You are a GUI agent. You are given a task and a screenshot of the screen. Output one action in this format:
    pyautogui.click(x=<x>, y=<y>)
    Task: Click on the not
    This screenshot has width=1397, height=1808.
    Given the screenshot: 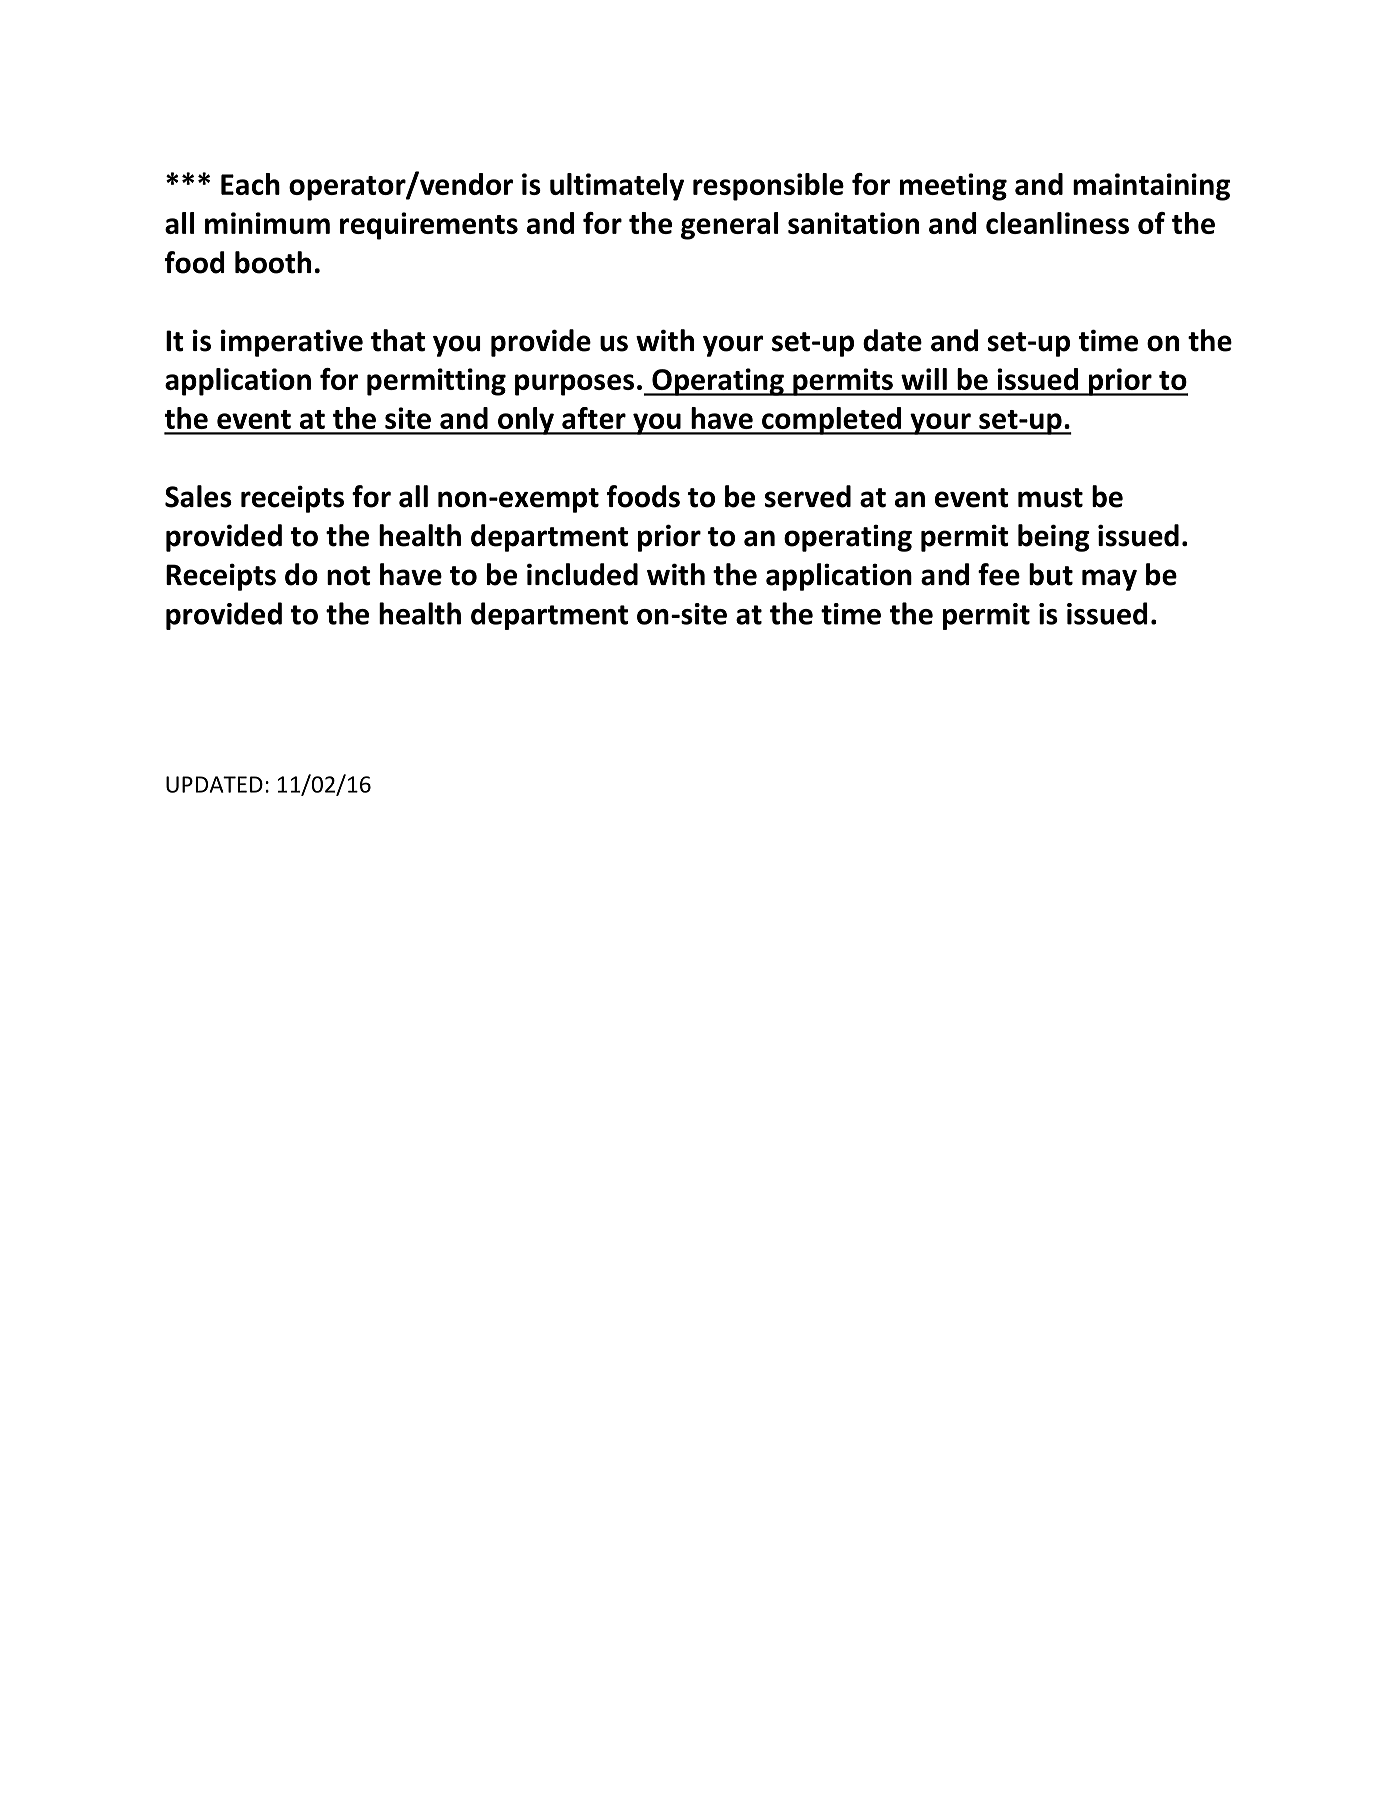 What is the action you would take?
    pyautogui.click(x=349, y=576)
